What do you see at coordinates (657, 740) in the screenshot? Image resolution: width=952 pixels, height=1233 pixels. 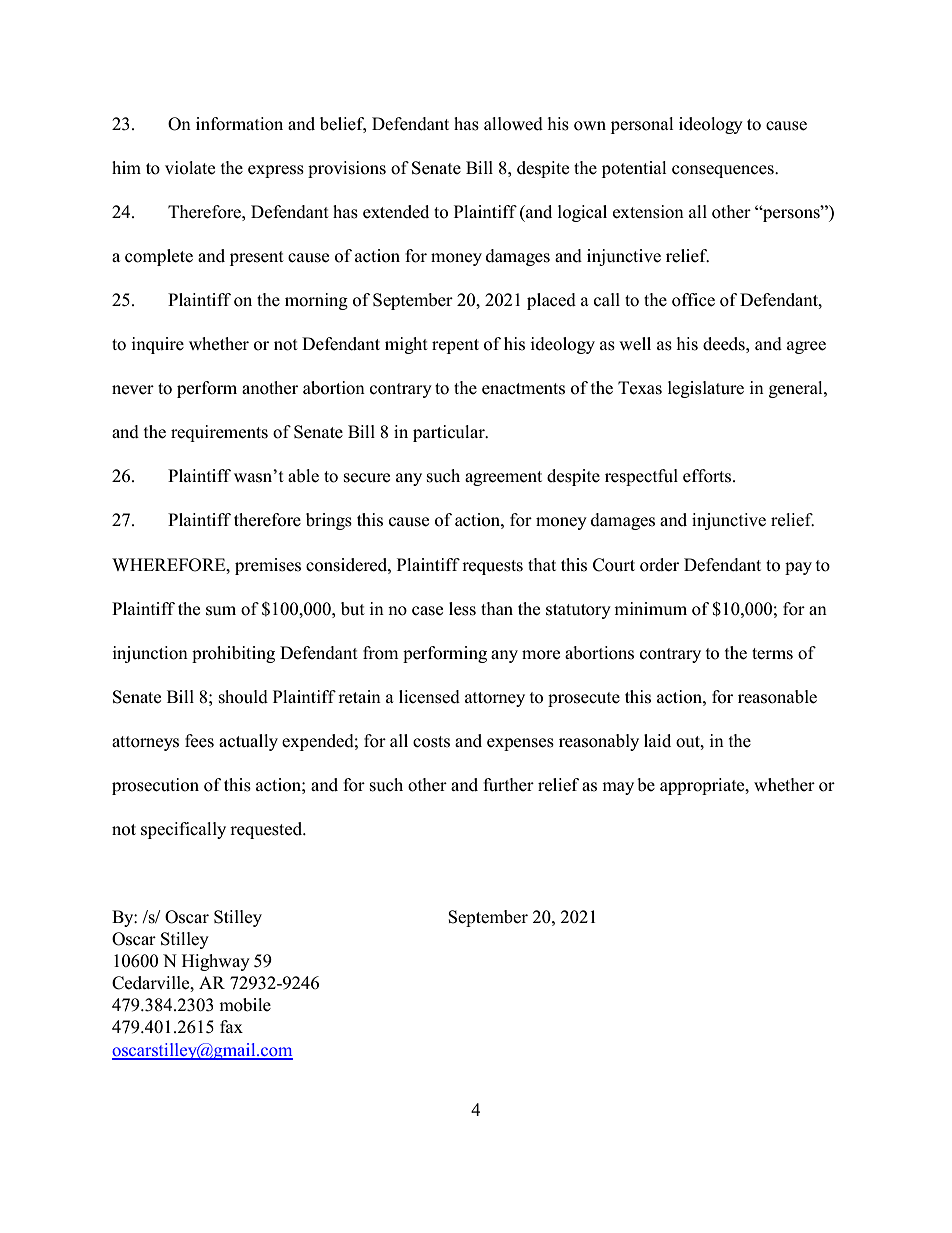 I see `laid` at bounding box center [657, 740].
